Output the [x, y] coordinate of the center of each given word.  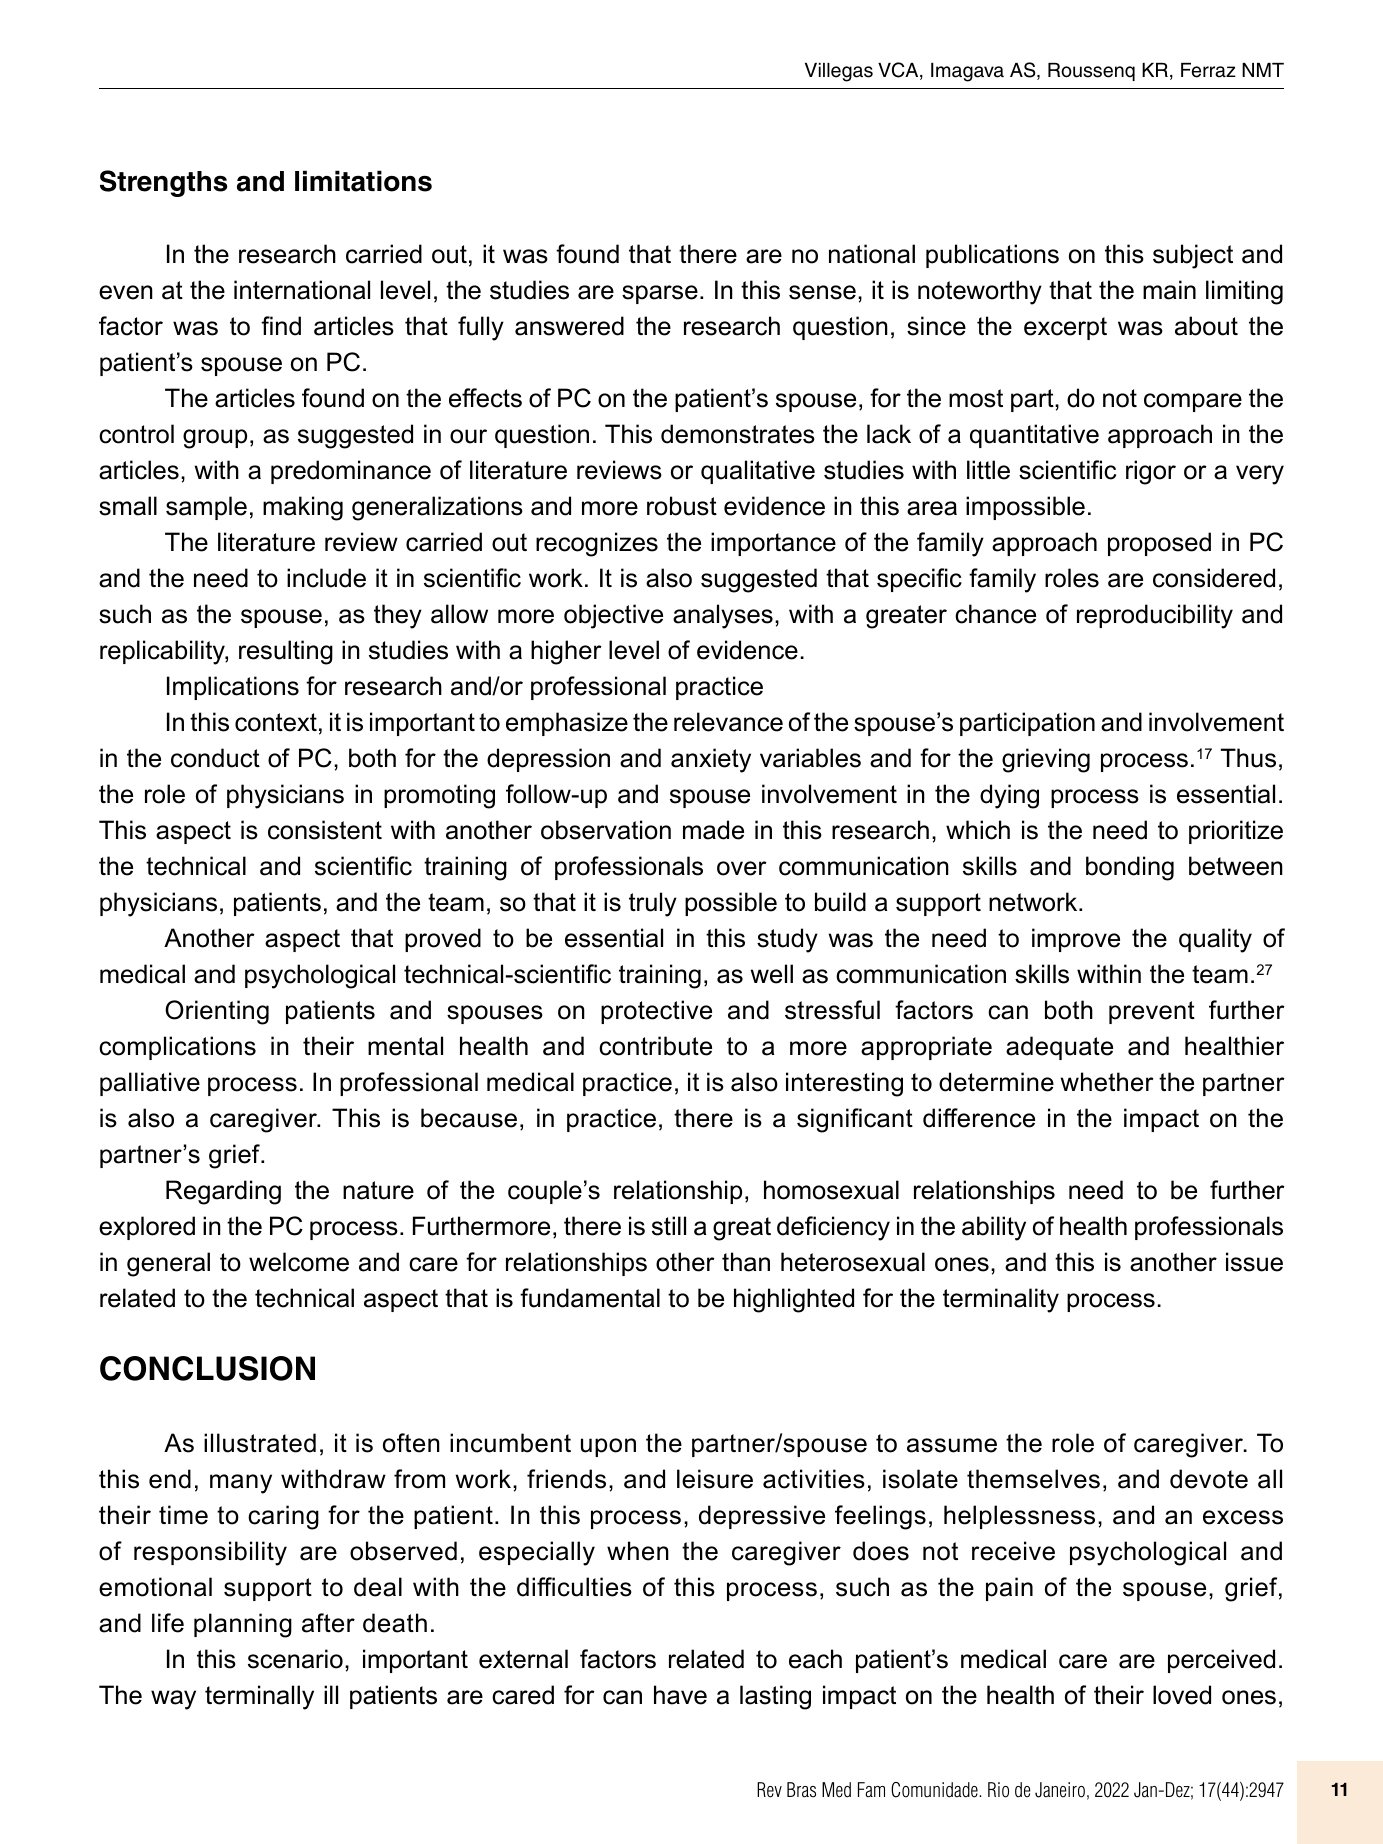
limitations [363, 181]
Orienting [217, 1012]
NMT [1263, 70]
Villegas [839, 72]
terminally [259, 1697]
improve [1076, 940]
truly [653, 904]
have [680, 1695]
